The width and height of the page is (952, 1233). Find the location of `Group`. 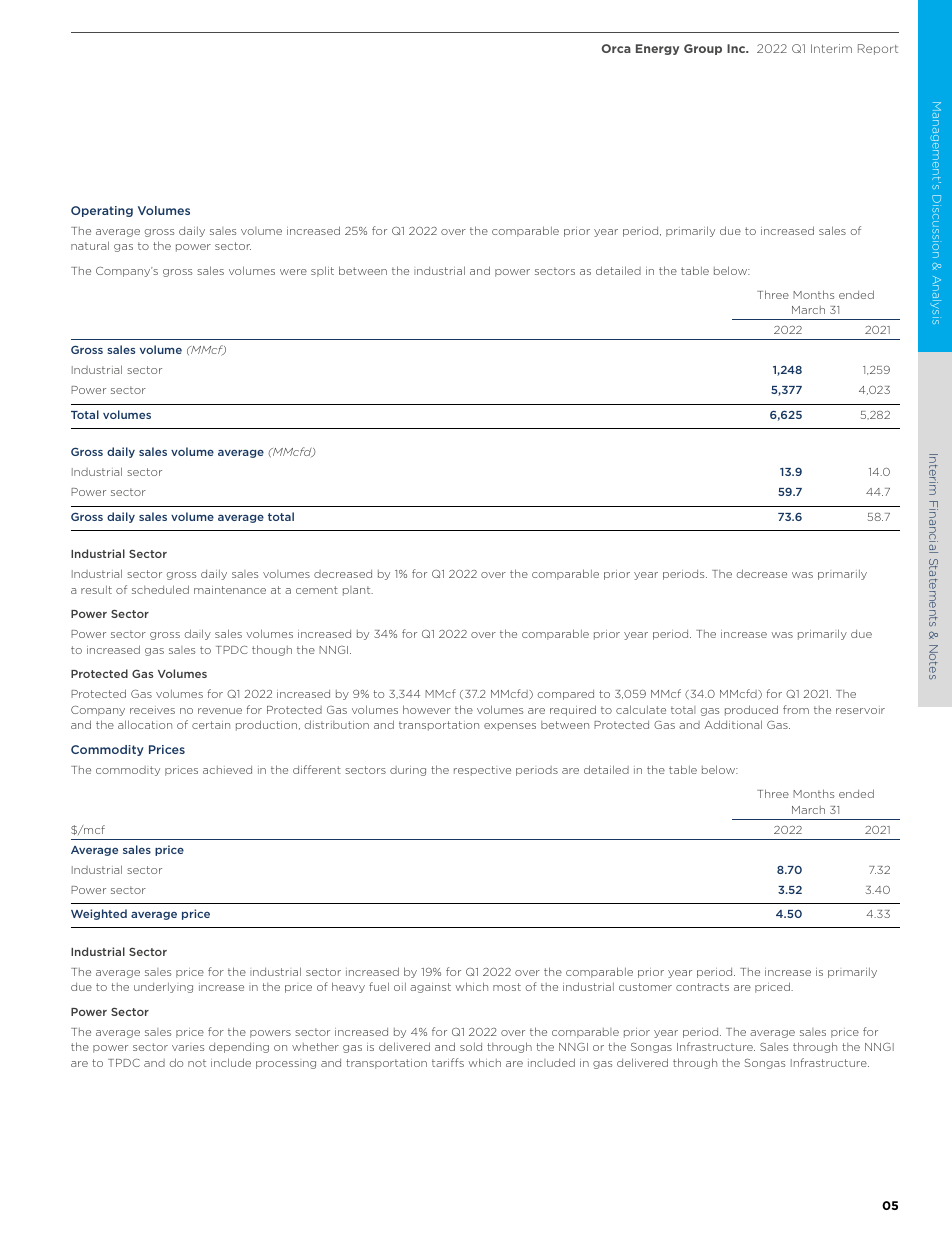

Group is located at coordinates (703, 49).
